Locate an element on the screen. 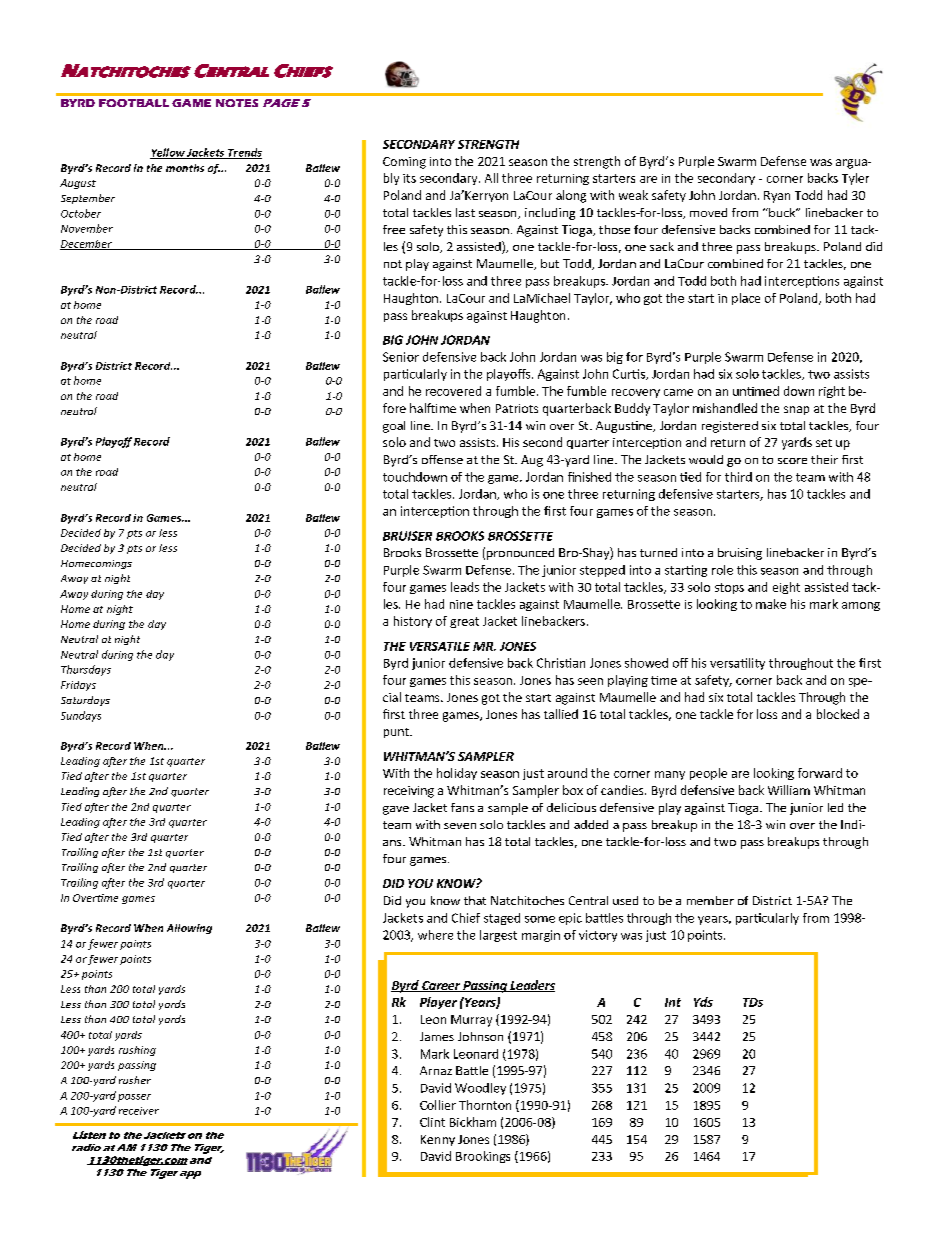 The image size is (952, 1233). versatility is located at coordinates (737, 664).
